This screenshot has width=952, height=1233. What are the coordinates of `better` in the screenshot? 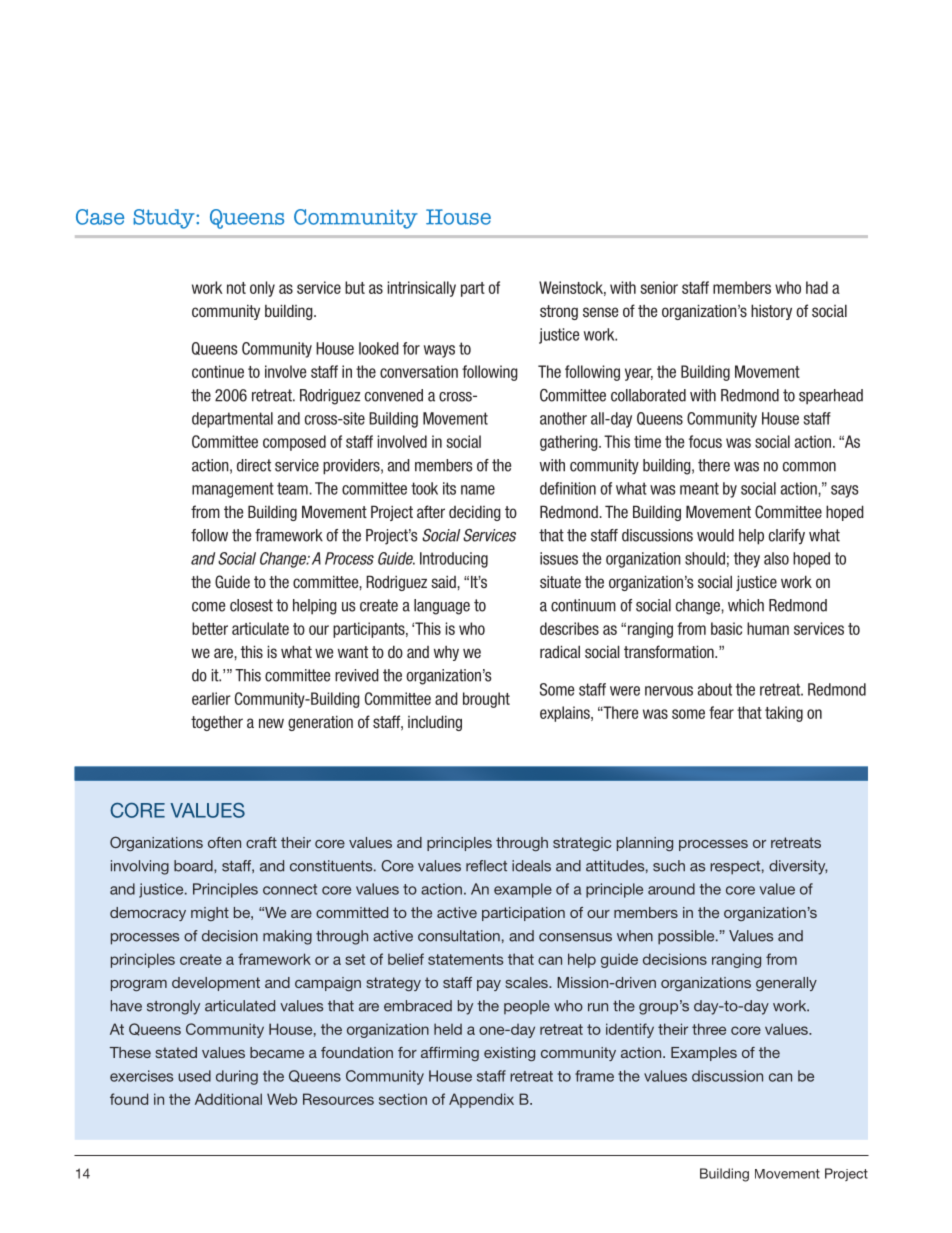 It's located at (210, 628).
